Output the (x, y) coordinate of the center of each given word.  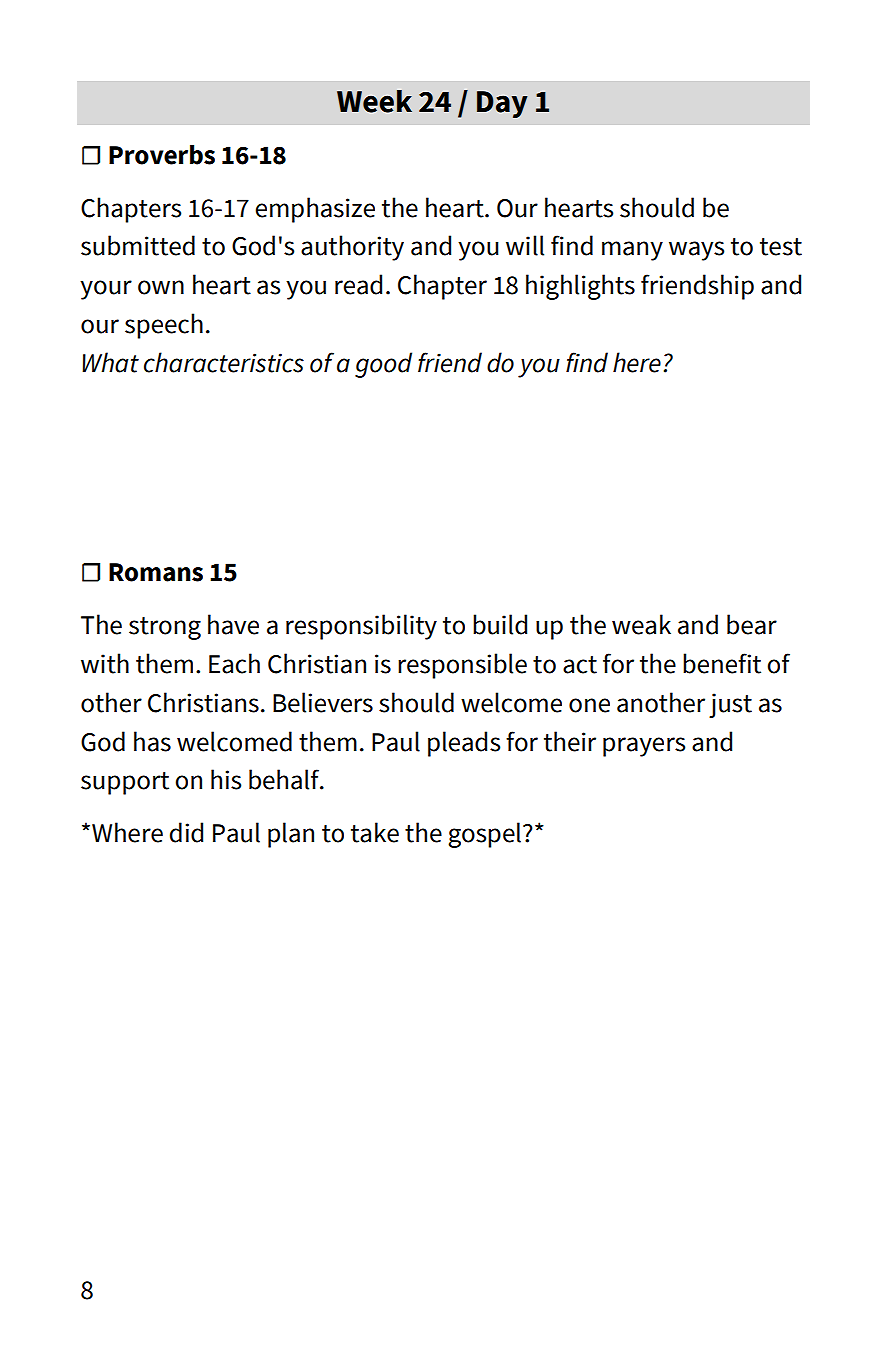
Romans (156, 572)
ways (696, 251)
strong (165, 628)
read (358, 284)
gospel (484, 835)
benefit (722, 663)
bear (752, 624)
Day (502, 104)
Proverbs (162, 155)
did (186, 832)
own (161, 287)
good (383, 365)
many (632, 251)
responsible (462, 666)
